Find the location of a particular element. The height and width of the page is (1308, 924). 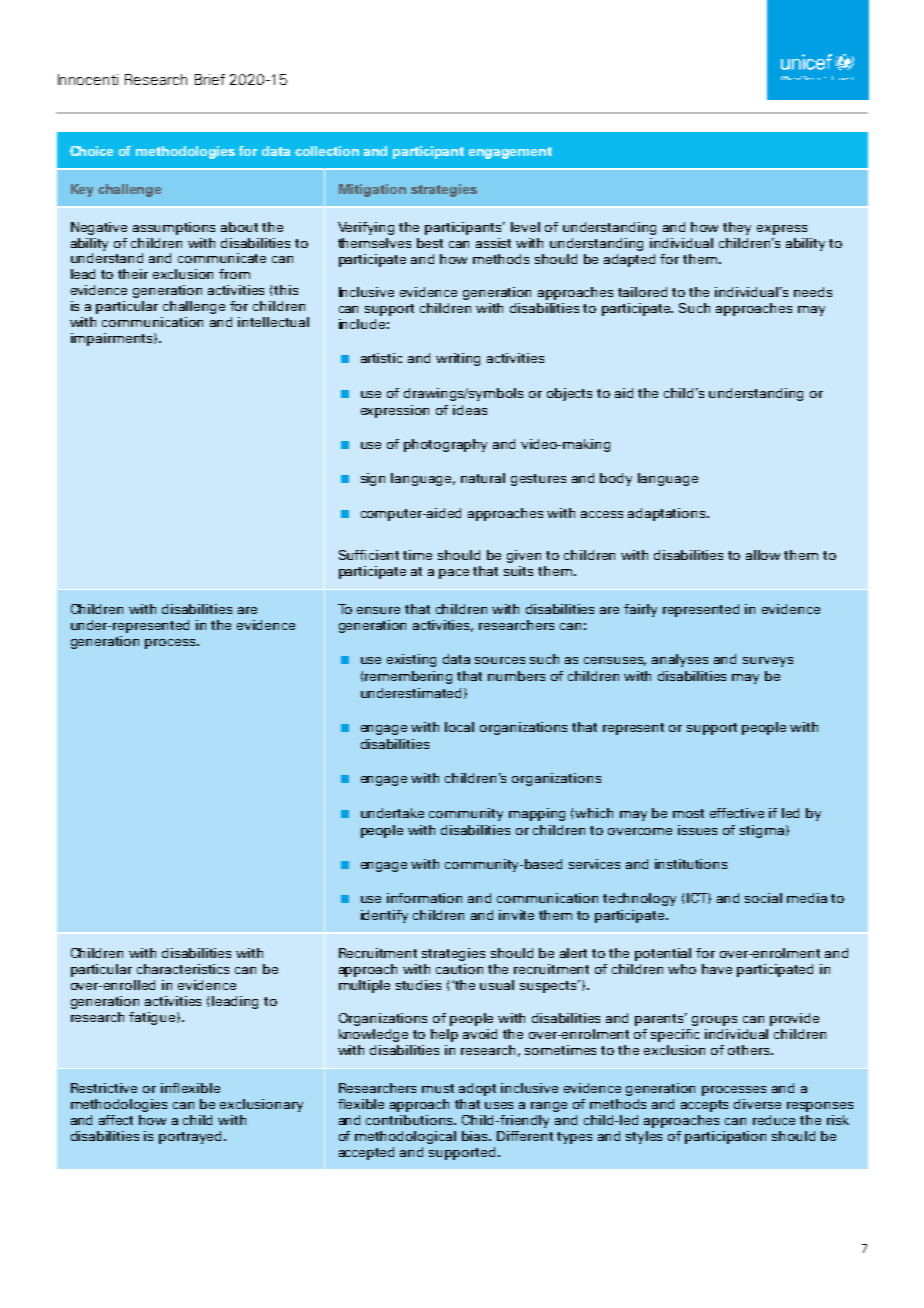

photography is located at coordinates (445, 445).
